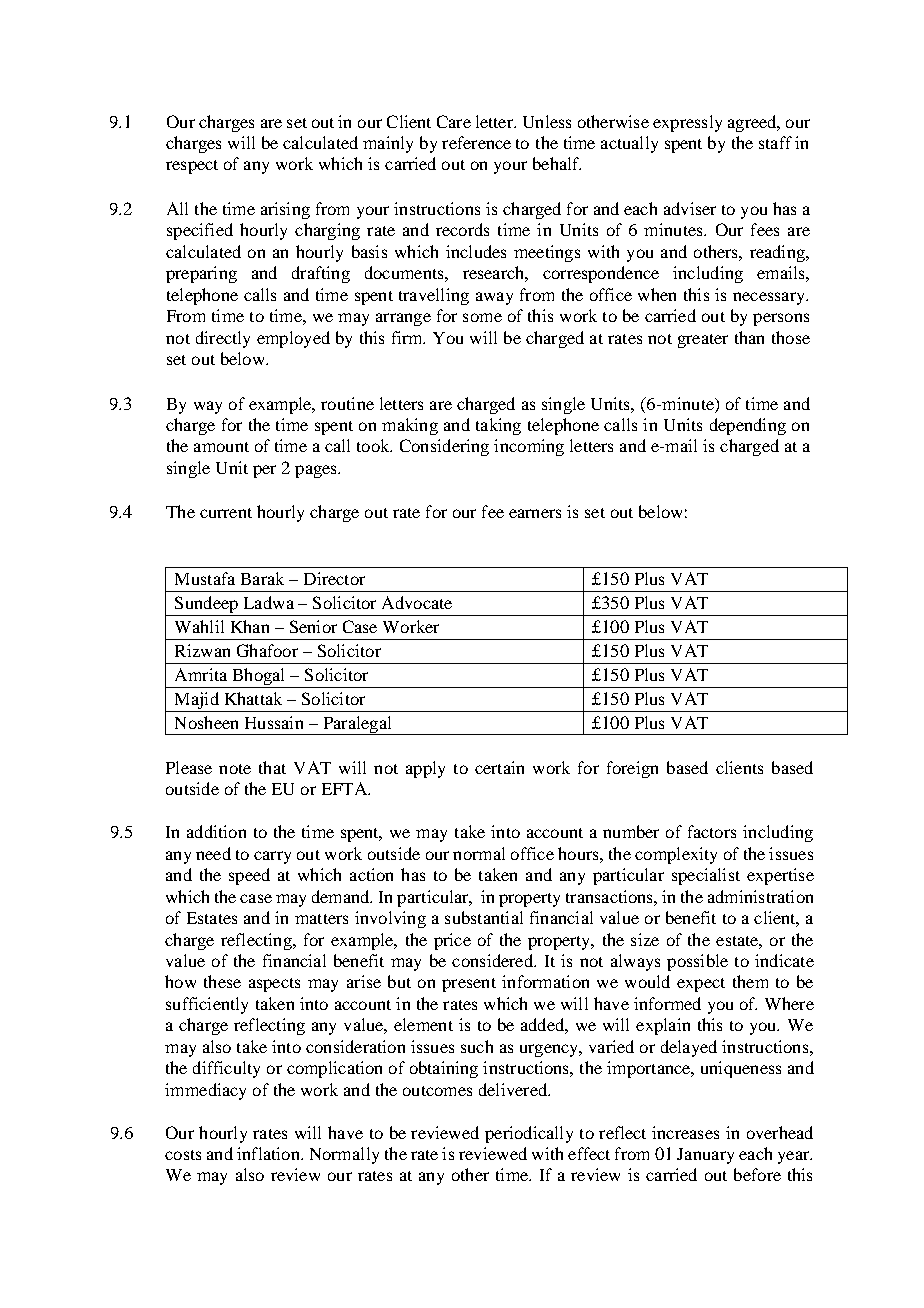 The image size is (924, 1308). I want to click on inflation, so click(269, 1153).
